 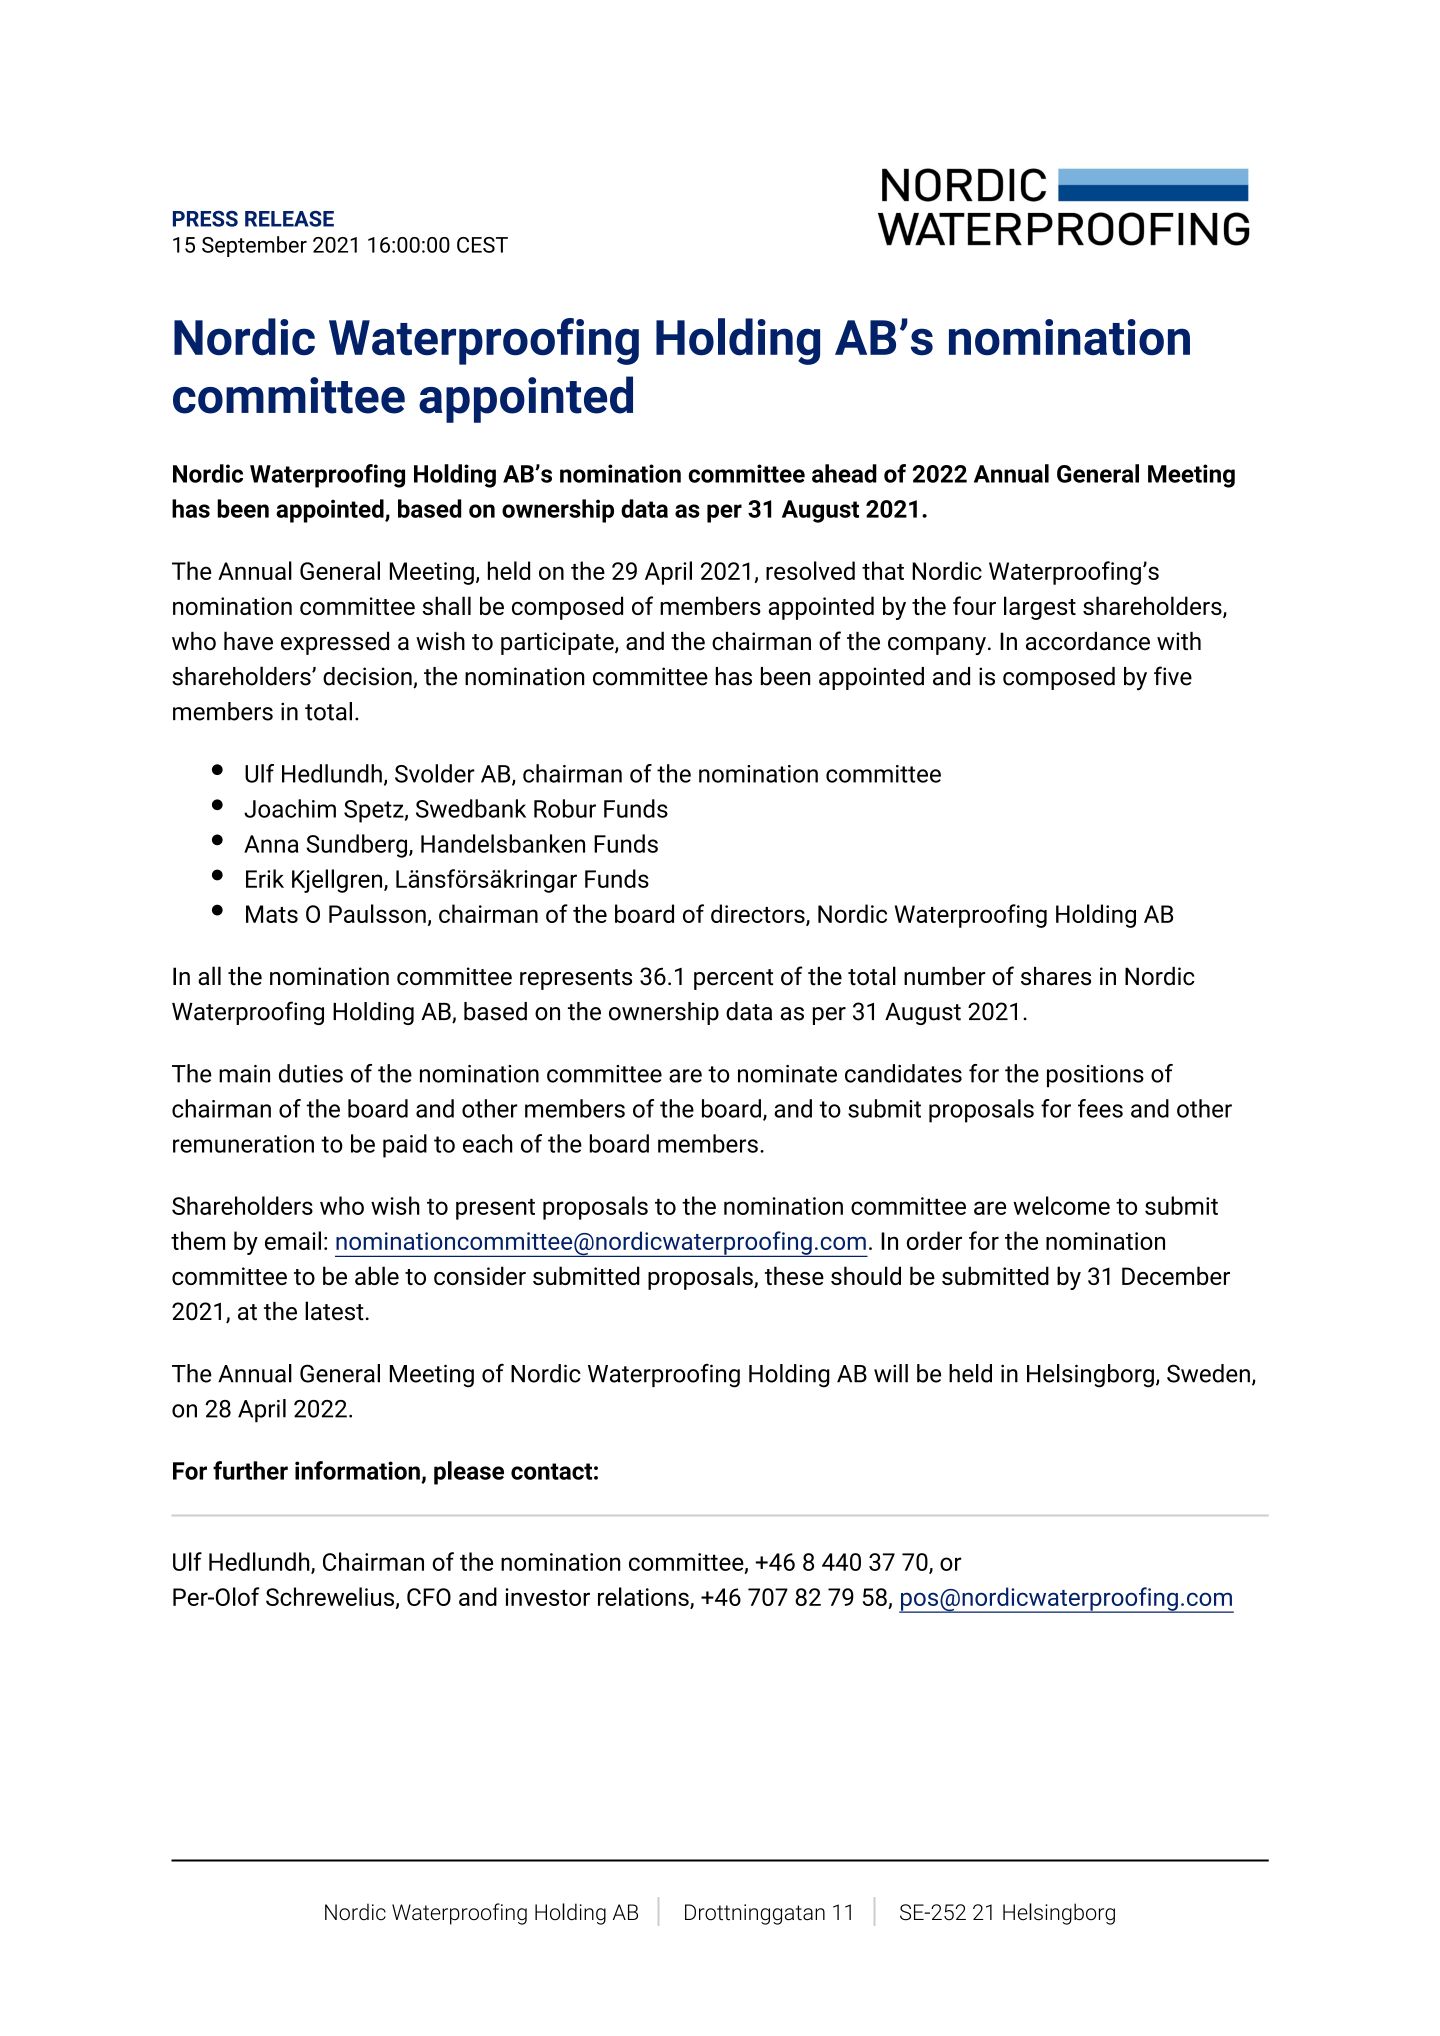 What do you see at coordinates (289, 219) in the page?
I see `RELEASE` at bounding box center [289, 219].
